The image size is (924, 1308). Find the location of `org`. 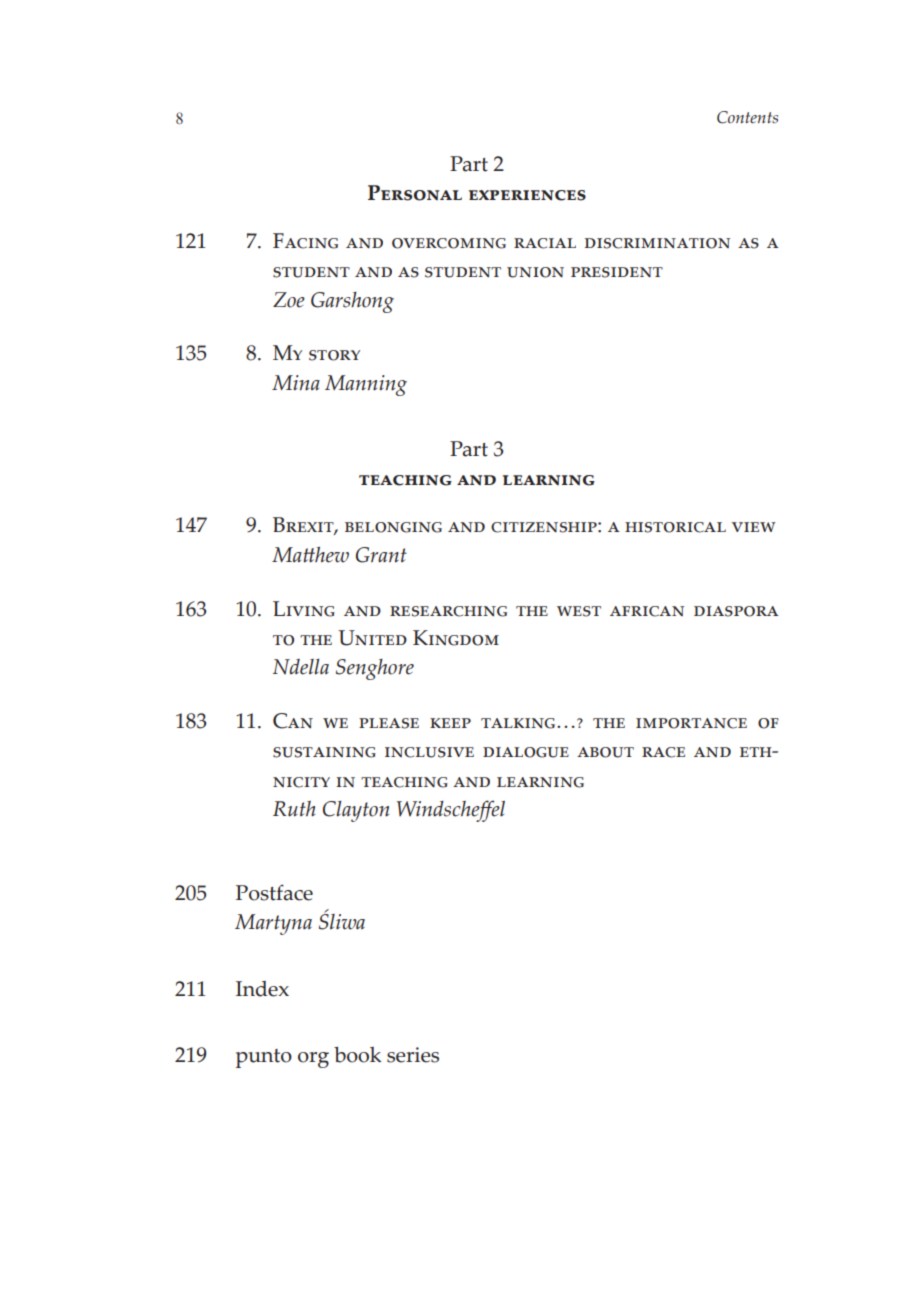

org is located at coordinates (313, 1060).
